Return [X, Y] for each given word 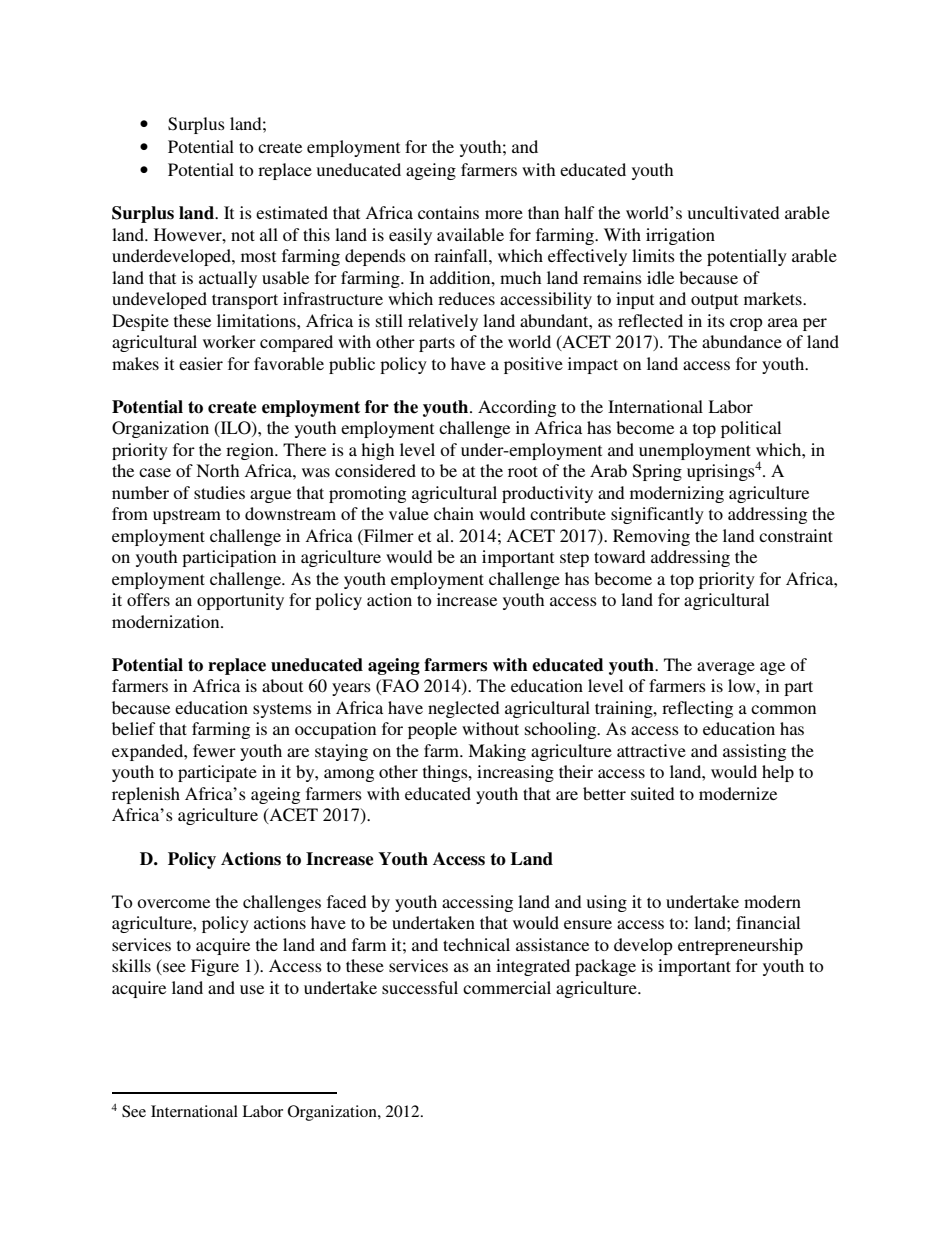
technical [476, 944]
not [243, 235]
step [574, 559]
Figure [215, 967]
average [726, 668]
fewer [214, 750]
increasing [515, 773]
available [470, 234]
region [251, 451]
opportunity [240, 601]
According [517, 408]
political [751, 429]
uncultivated [734, 212]
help [778, 773]
